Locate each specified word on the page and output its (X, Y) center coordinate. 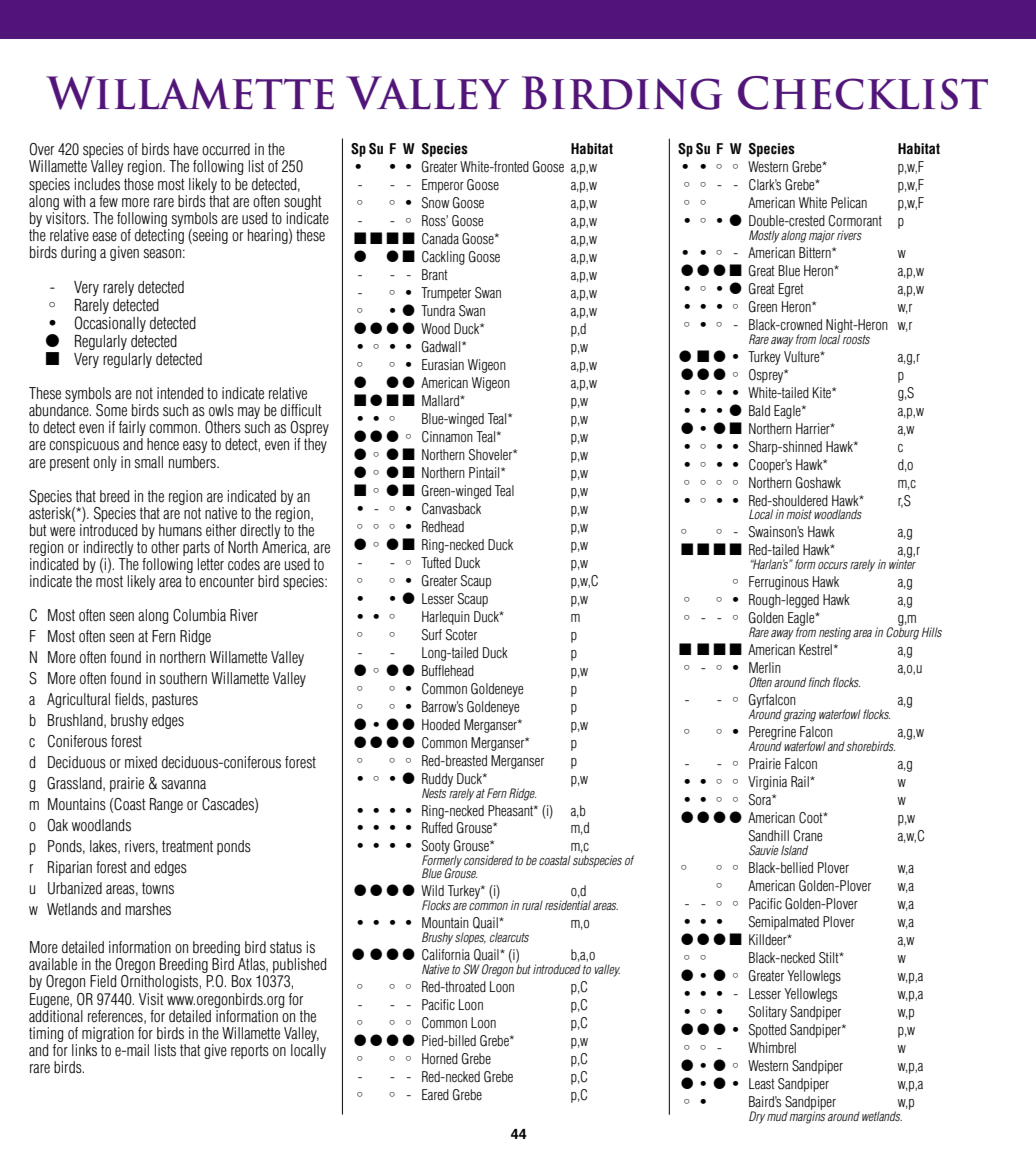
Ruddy (437, 781)
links (84, 1050)
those (139, 184)
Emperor (443, 186)
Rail (801, 781)
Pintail (485, 472)
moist (799, 514)
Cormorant (855, 221)
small (149, 462)
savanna (184, 784)
